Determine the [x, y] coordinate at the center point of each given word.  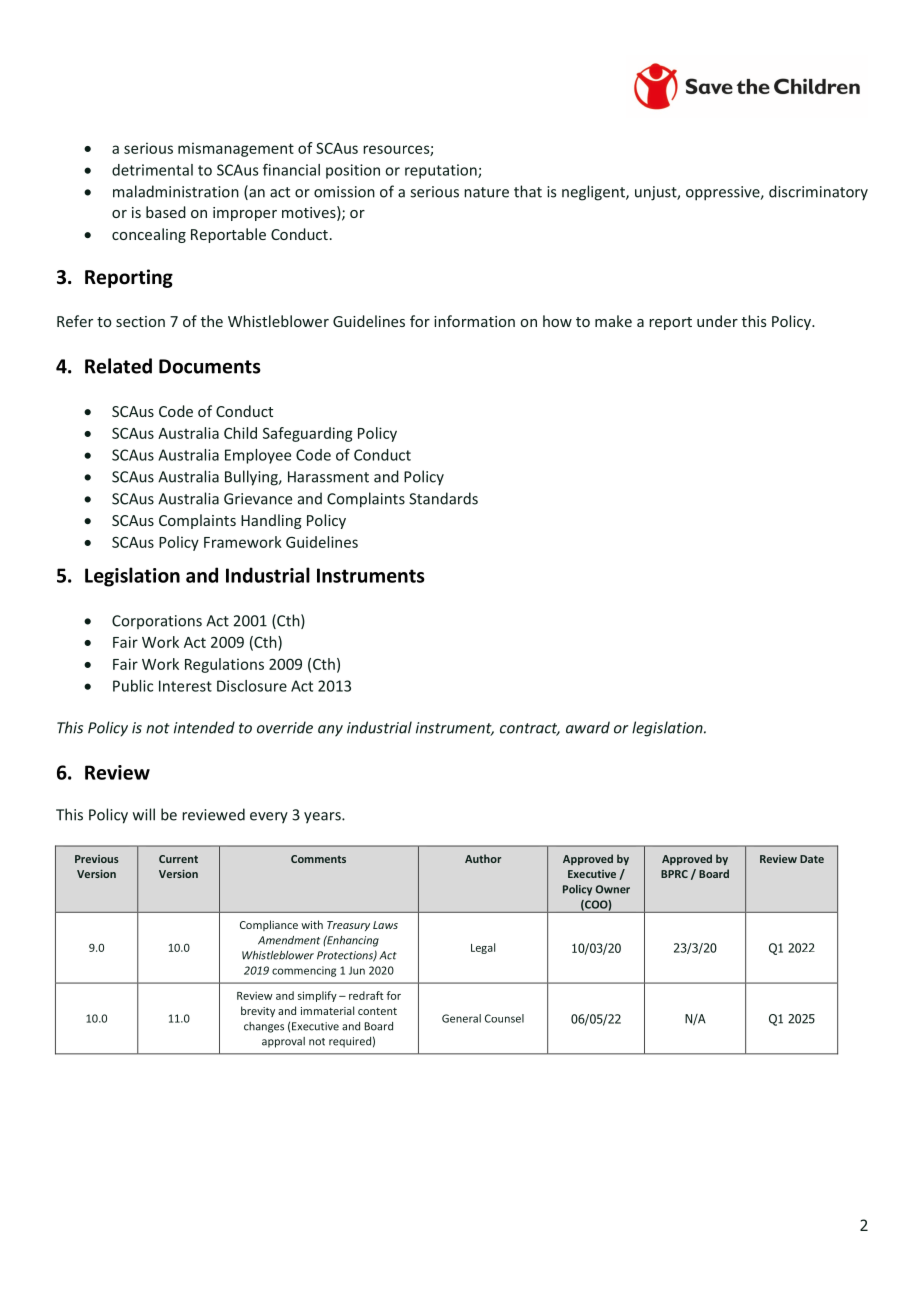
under [717, 321]
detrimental [152, 170]
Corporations [157, 622]
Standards [443, 498]
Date [812, 859]
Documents [210, 366]
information [474, 321]
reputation [442, 171]
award [588, 727]
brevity [258, 1011]
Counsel [504, 1018]
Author [483, 858]
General [461, 1018]
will [144, 814]
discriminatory [818, 193]
